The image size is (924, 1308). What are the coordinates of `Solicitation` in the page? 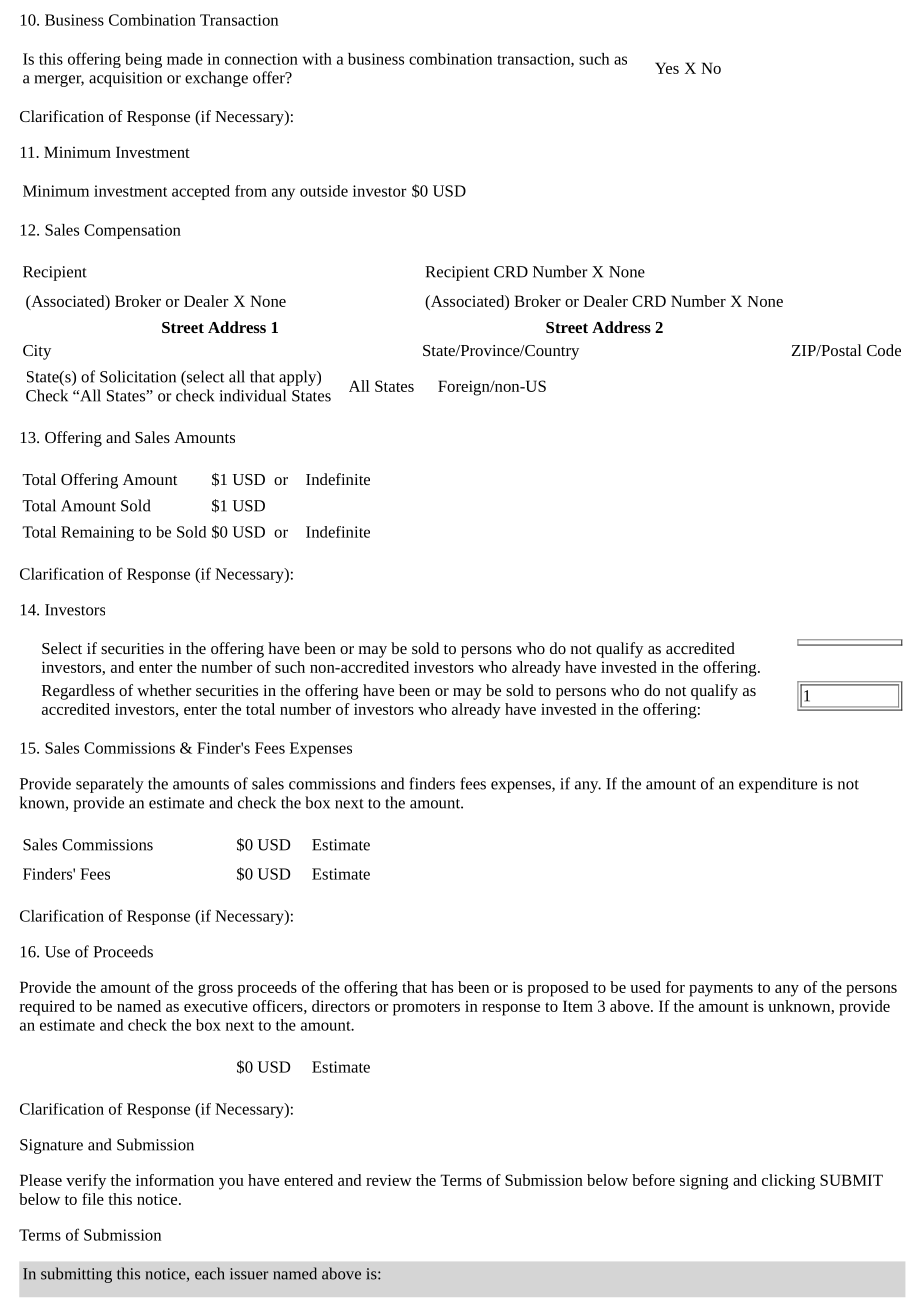 It's located at (138, 376).
